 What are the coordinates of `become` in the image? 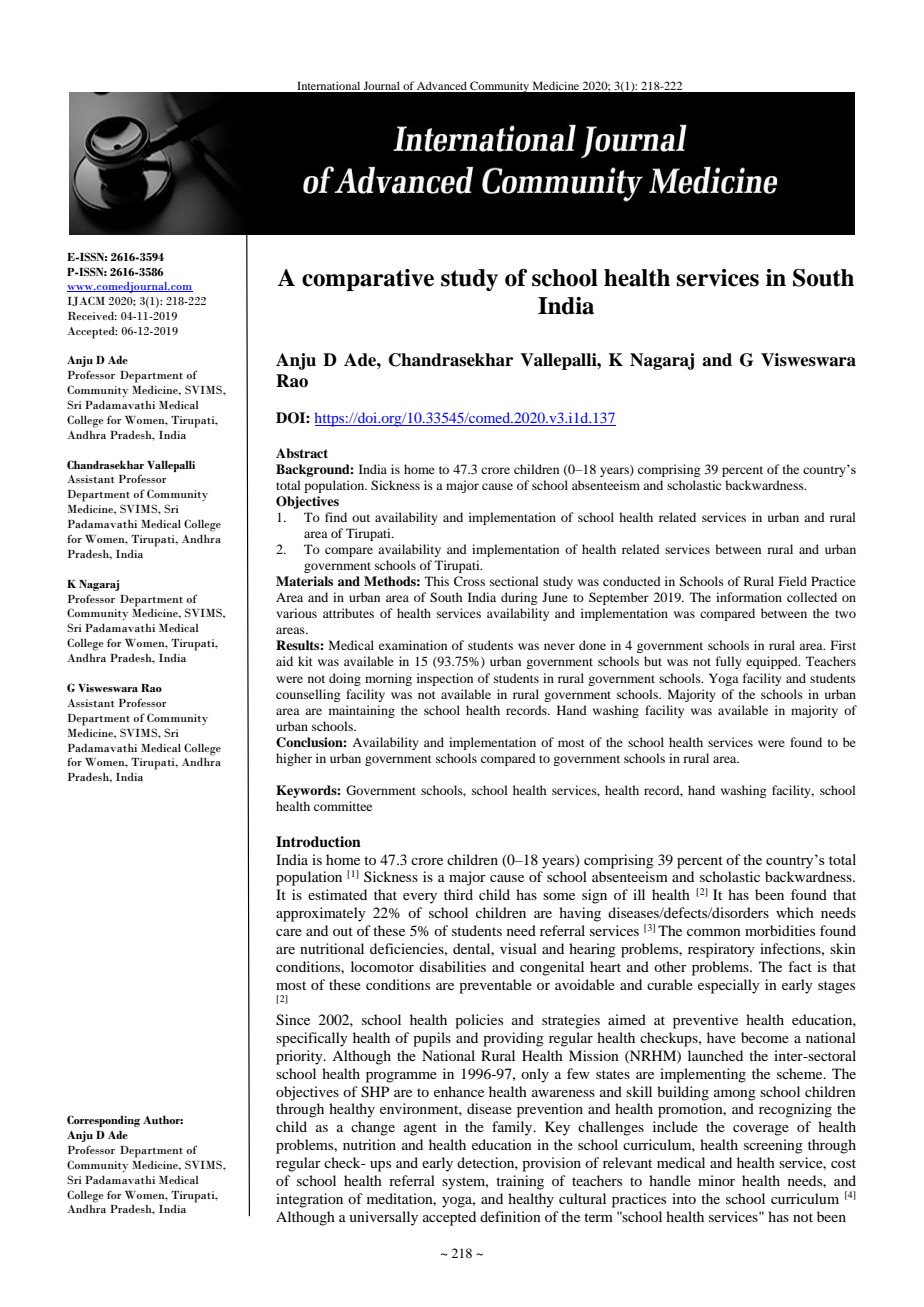 It's located at (765, 1037).
